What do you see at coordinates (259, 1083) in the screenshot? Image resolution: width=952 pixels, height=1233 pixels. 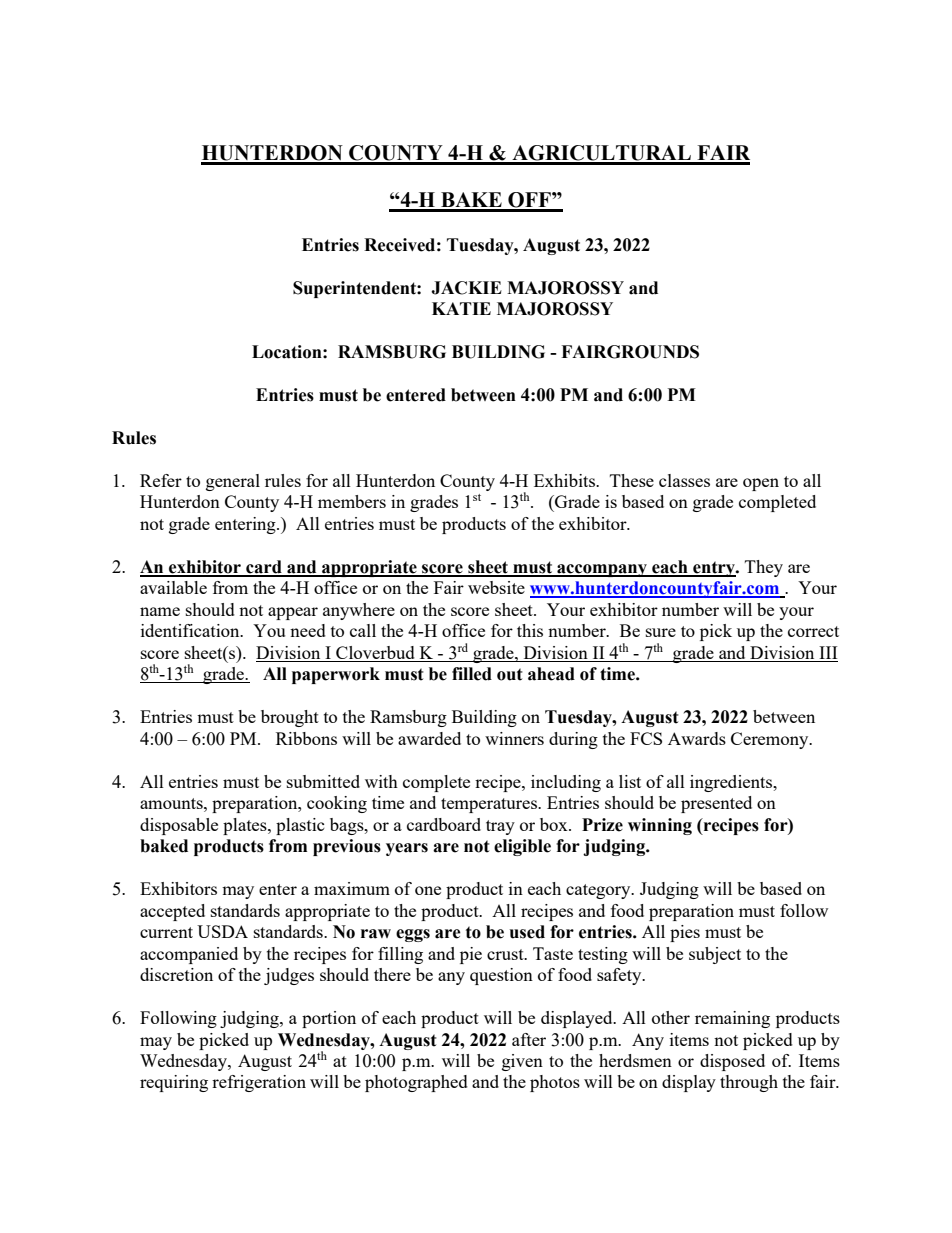 I see `refrigeration` at bounding box center [259, 1083].
